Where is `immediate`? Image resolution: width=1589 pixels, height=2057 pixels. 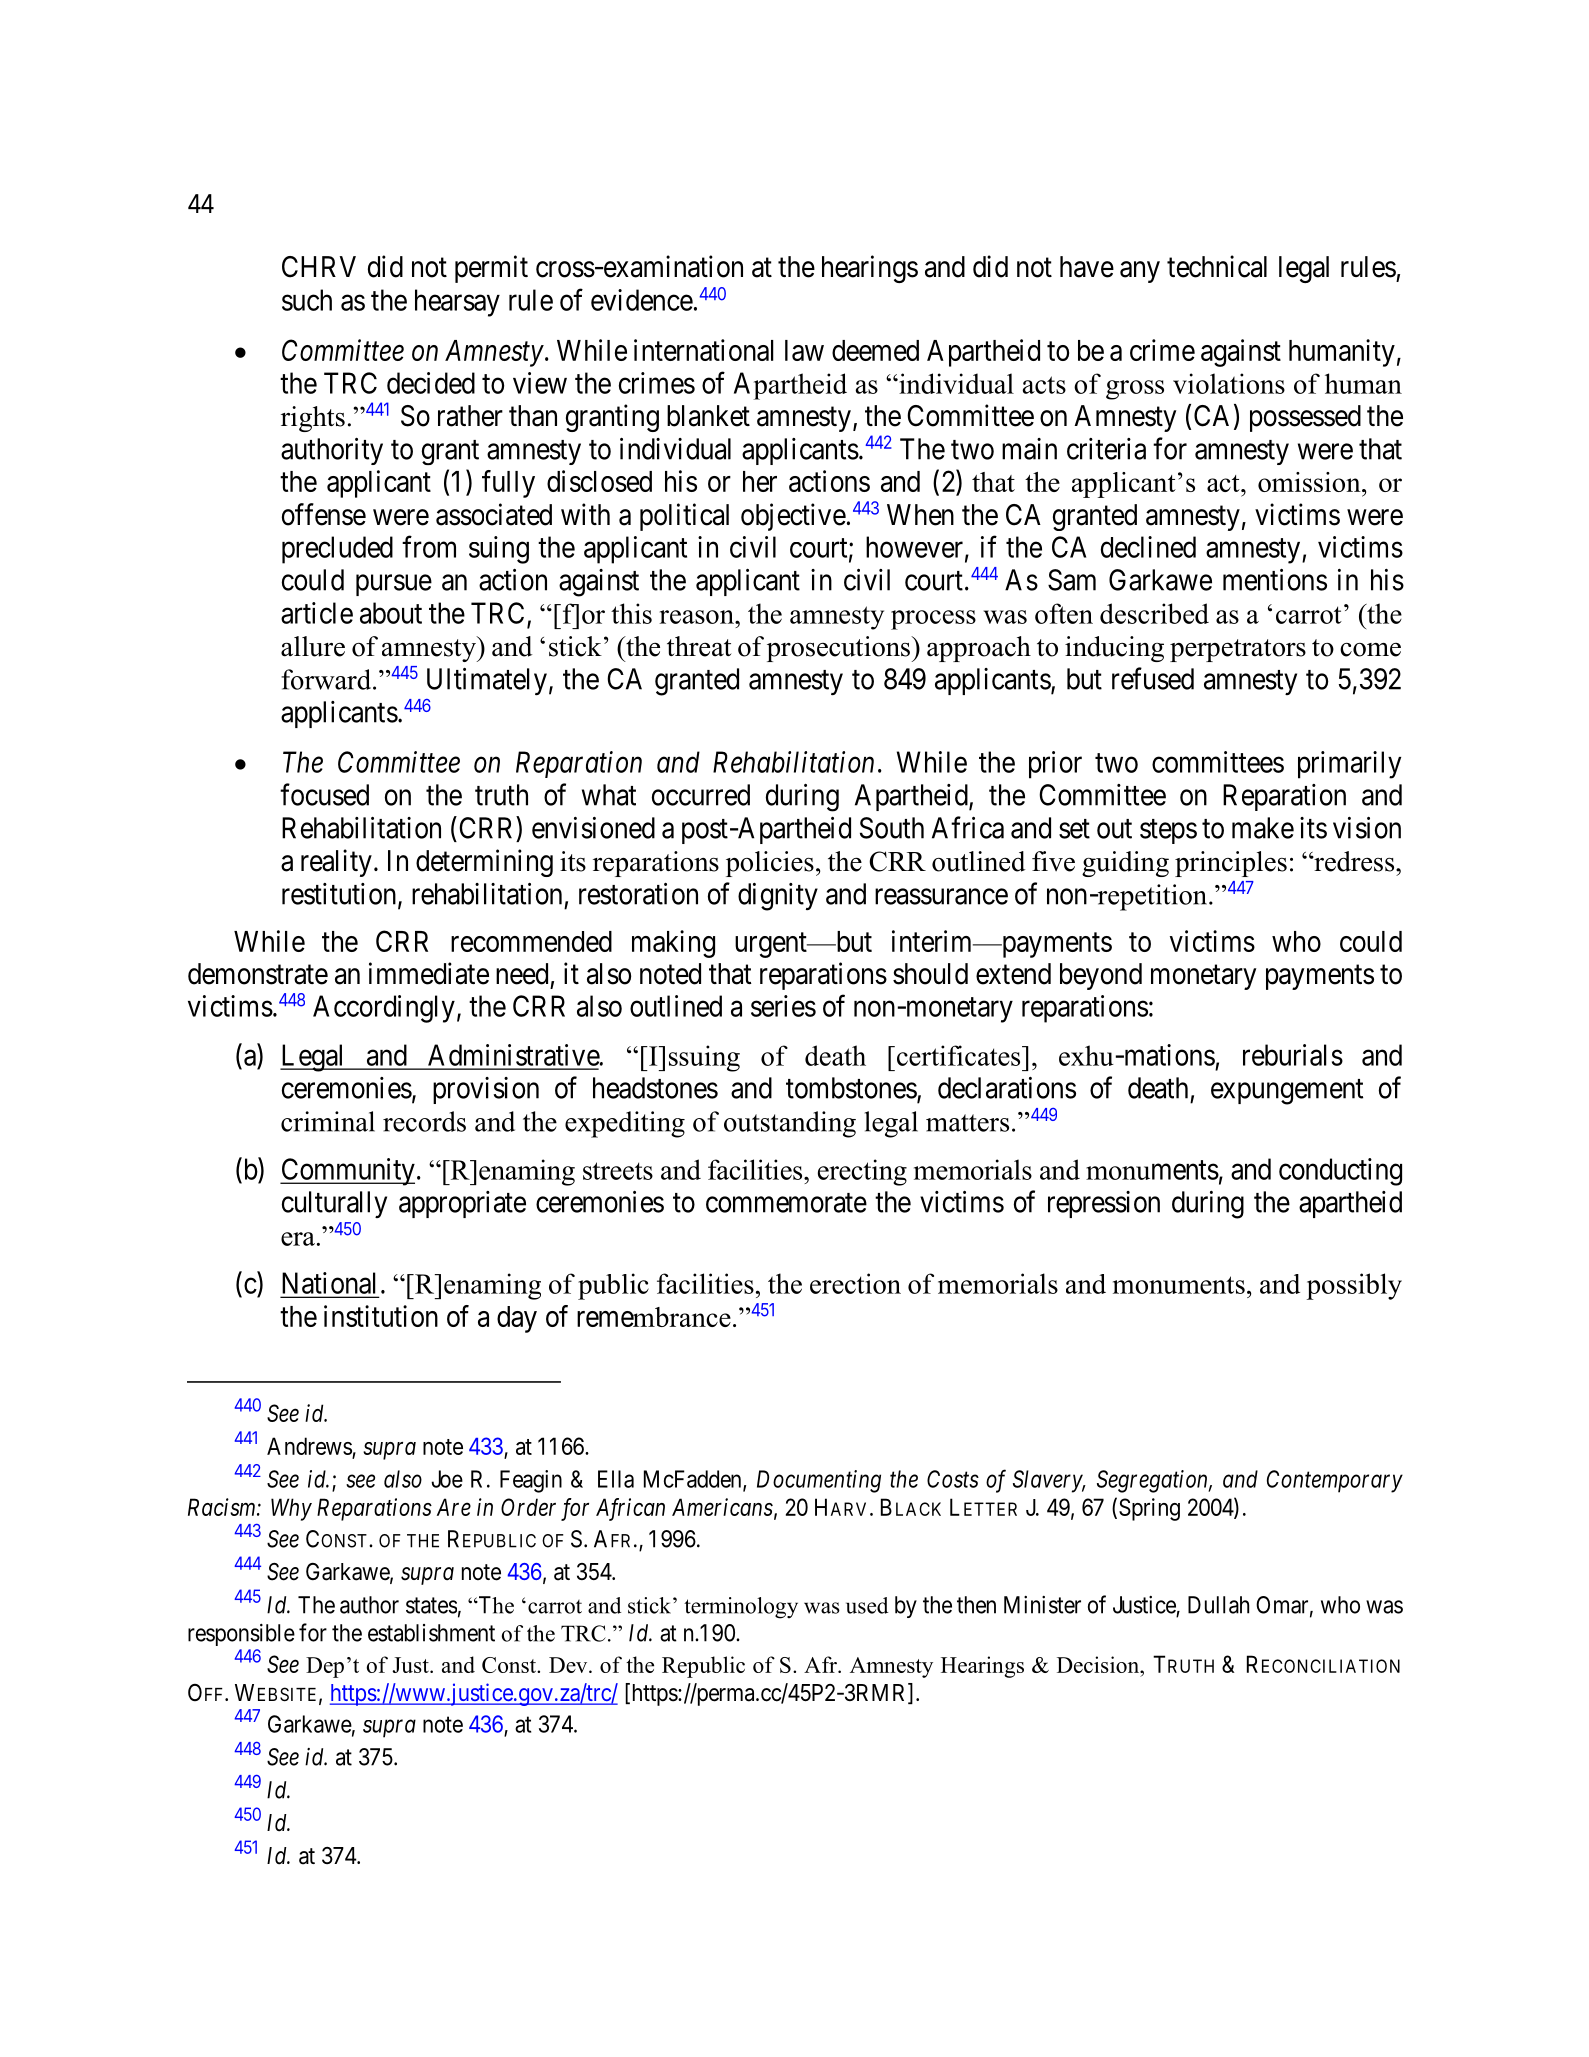 immediate is located at coordinates (429, 973).
